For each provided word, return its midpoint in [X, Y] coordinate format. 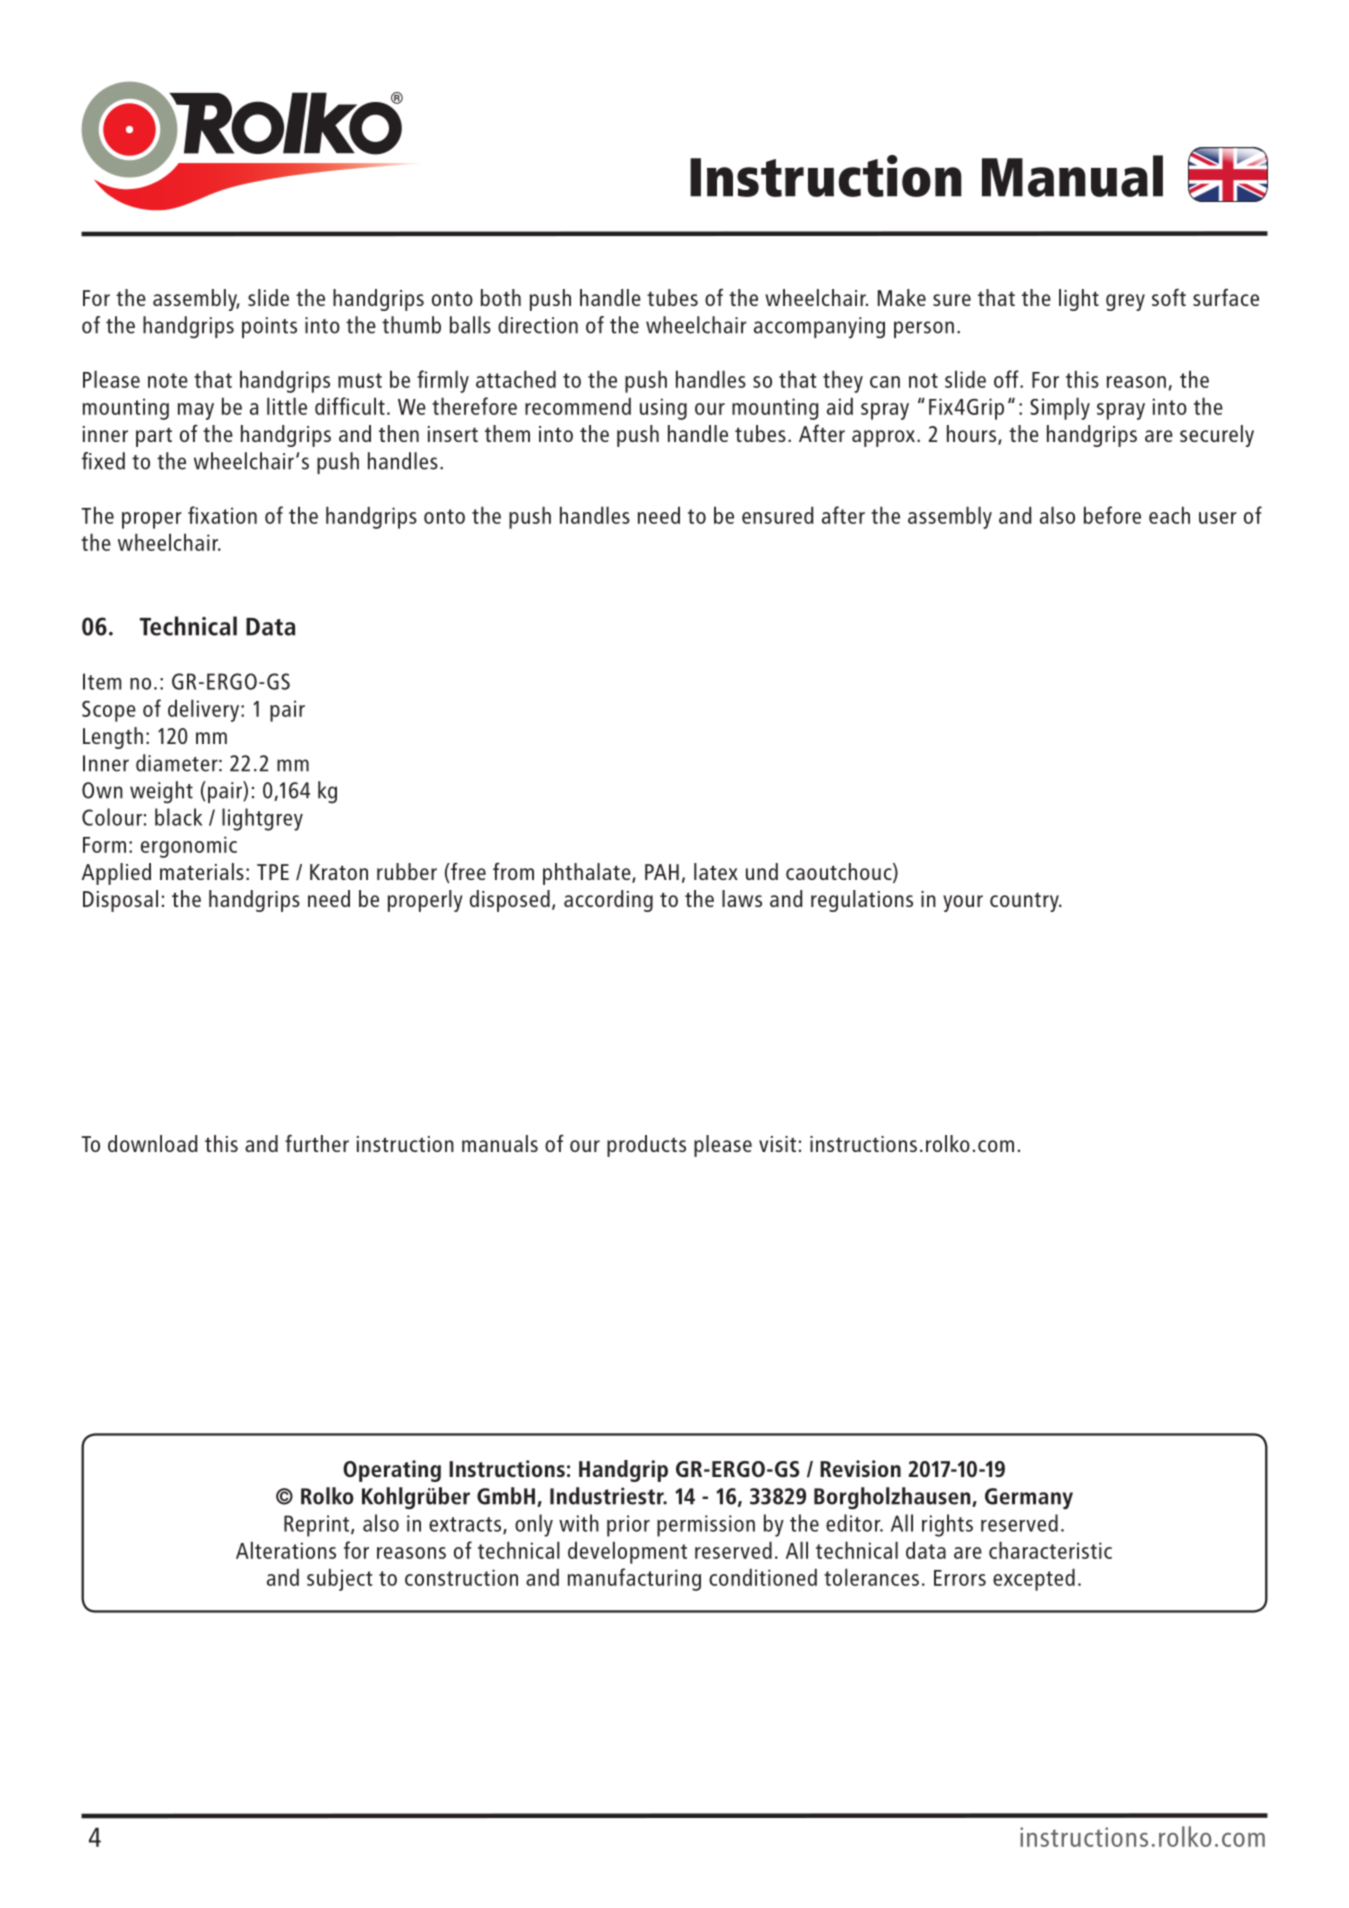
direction [538, 325]
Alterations [286, 1550]
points [269, 327]
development [627, 1552]
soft [1169, 297]
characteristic [1050, 1550]
